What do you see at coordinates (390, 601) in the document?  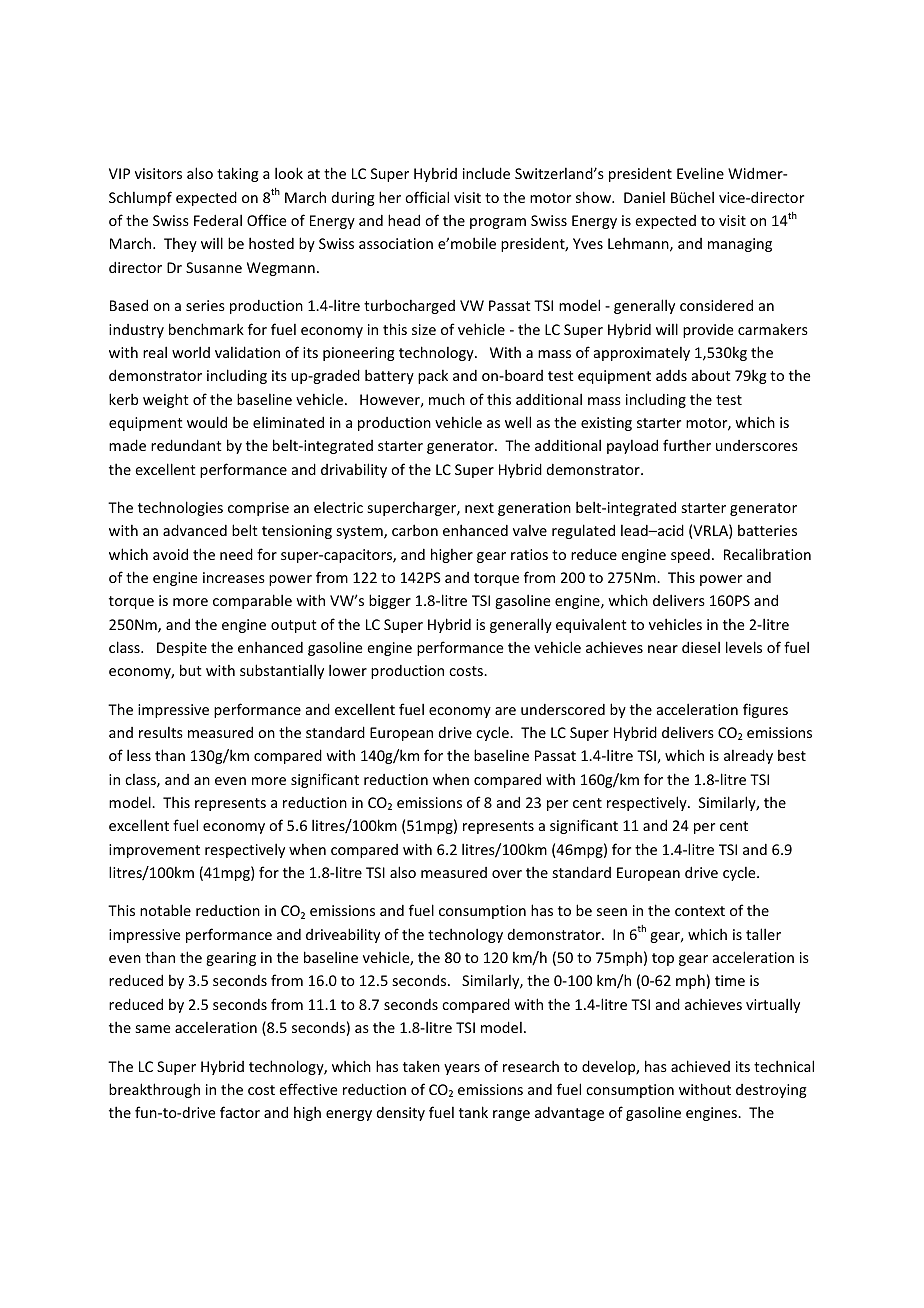 I see `bigger` at bounding box center [390, 601].
